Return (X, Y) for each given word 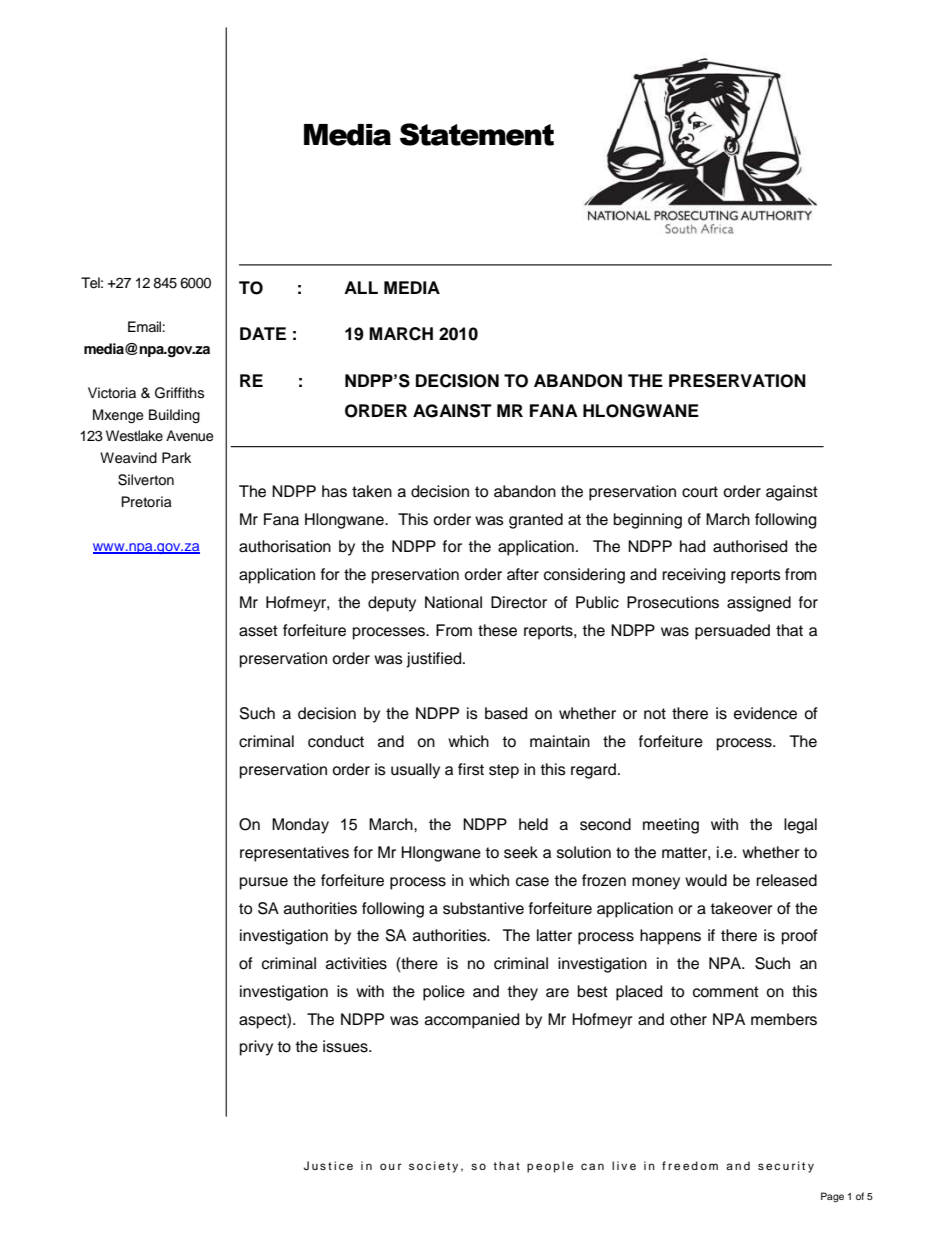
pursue (264, 883)
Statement (477, 134)
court (700, 492)
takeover (741, 908)
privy (256, 1048)
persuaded (732, 632)
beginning (648, 521)
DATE (263, 333)
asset (258, 631)
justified (435, 660)
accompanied (472, 1021)
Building (174, 416)
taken (372, 491)
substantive (483, 908)
